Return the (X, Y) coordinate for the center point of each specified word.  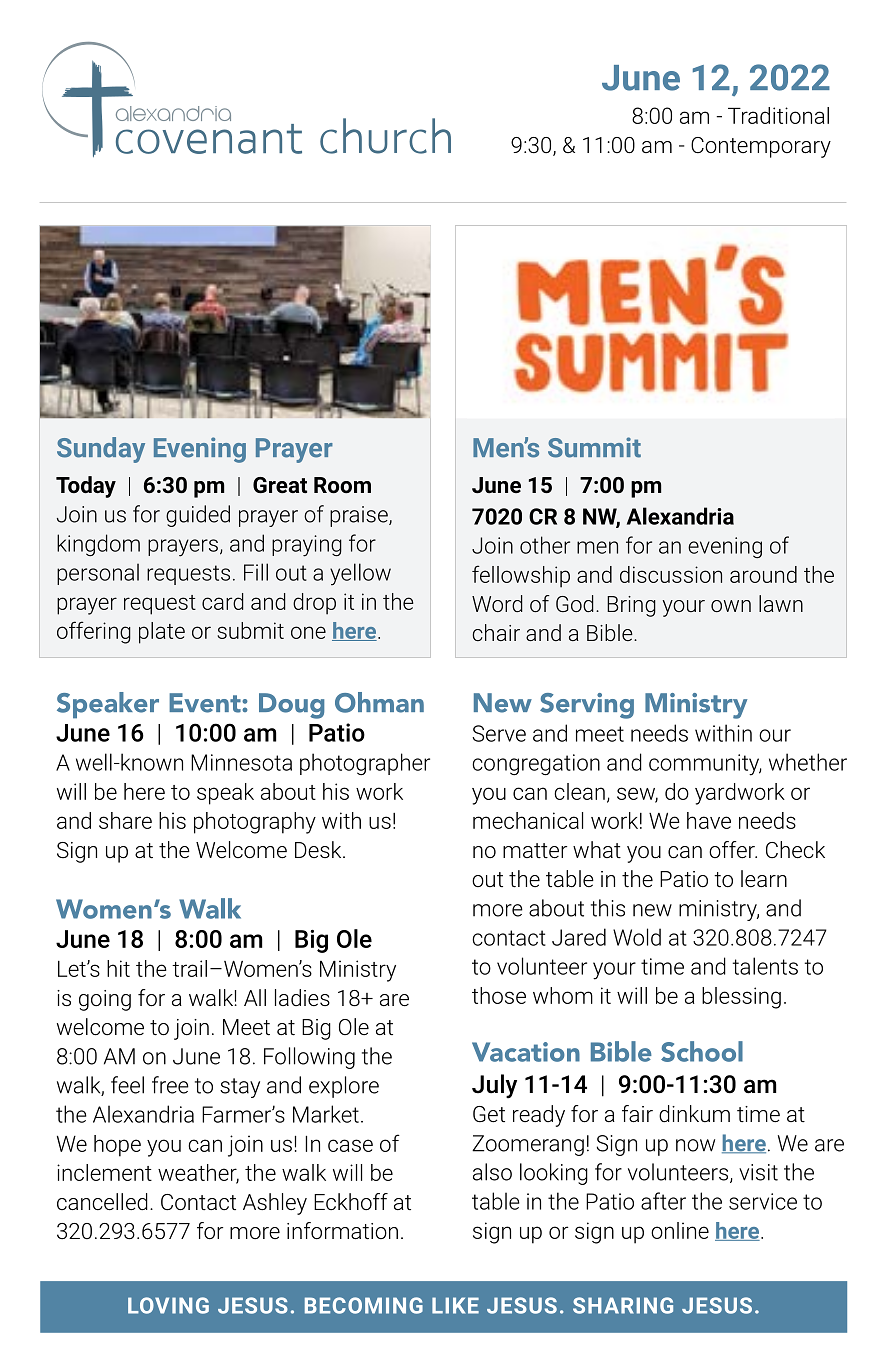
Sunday (101, 450)
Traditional (778, 115)
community (705, 765)
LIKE (455, 1305)
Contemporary (761, 147)
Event (206, 703)
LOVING (168, 1305)
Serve (499, 733)
